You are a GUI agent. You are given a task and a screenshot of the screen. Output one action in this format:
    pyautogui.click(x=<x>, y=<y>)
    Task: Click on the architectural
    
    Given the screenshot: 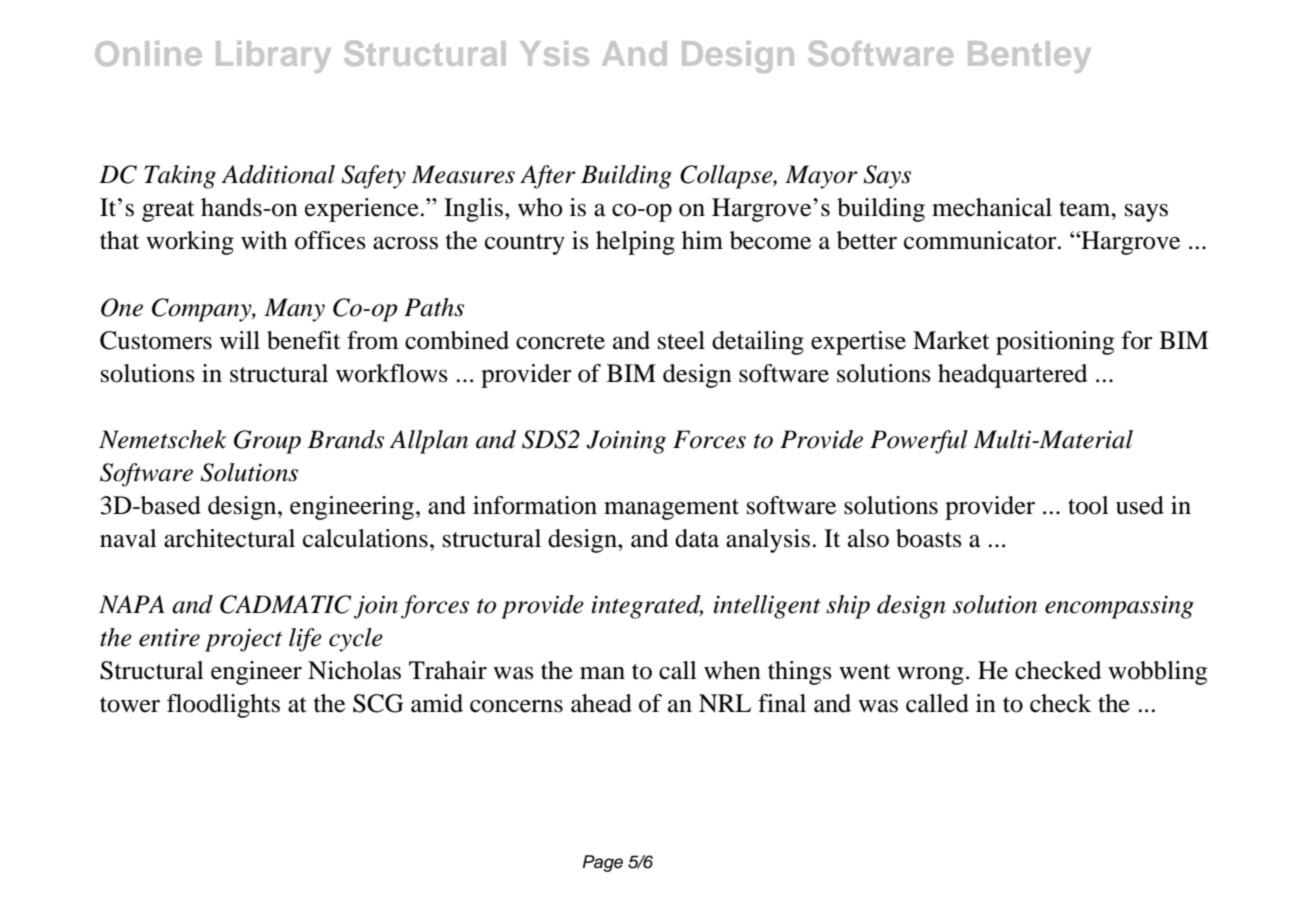 What is the action you would take?
    pyautogui.click(x=229, y=538)
